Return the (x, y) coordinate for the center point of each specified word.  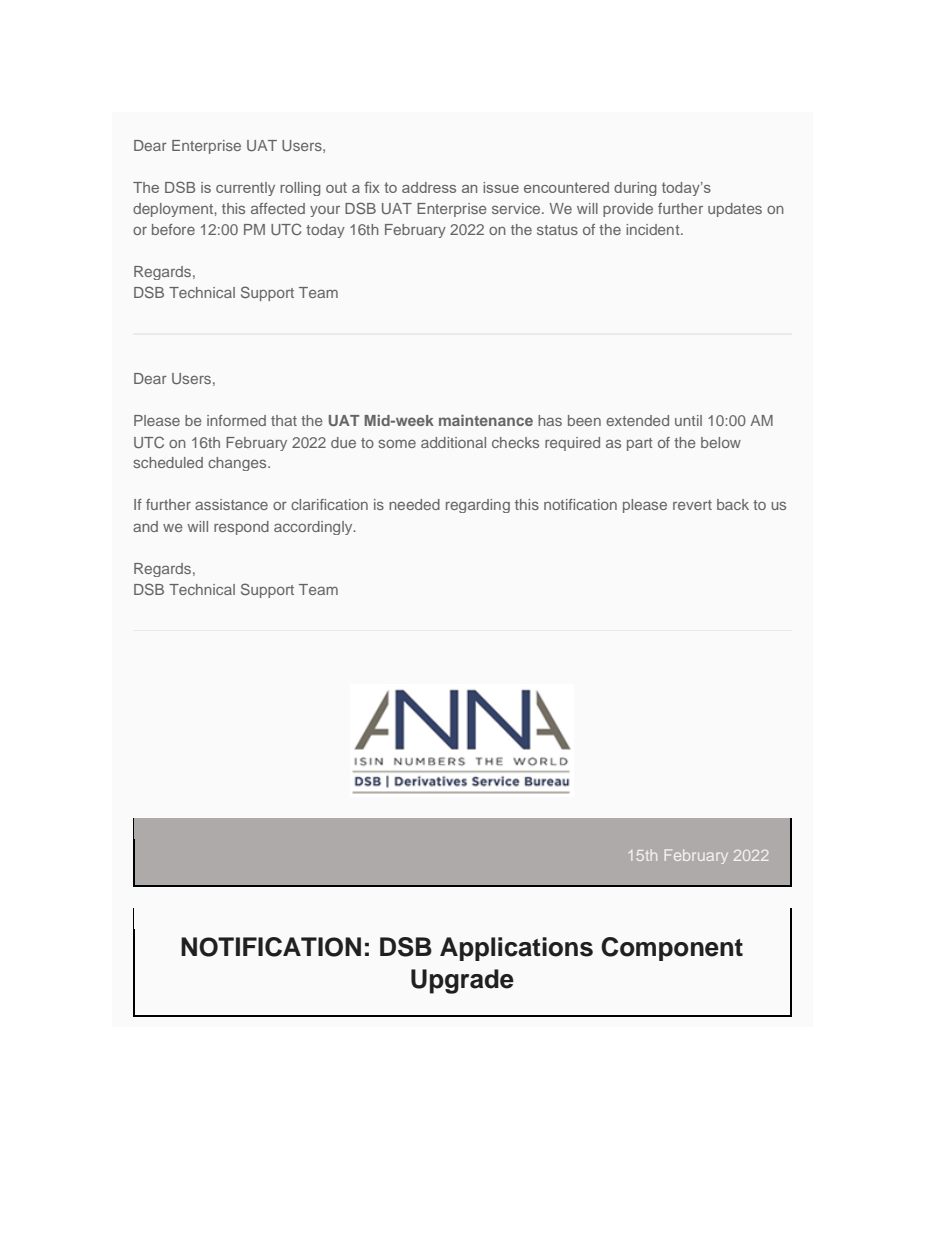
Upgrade (462, 981)
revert (692, 505)
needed (414, 504)
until (688, 420)
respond (241, 528)
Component (672, 949)
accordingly (314, 528)
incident (654, 229)
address (429, 187)
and (145, 526)
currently (245, 189)
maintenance (486, 420)
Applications (516, 949)
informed (236, 420)
